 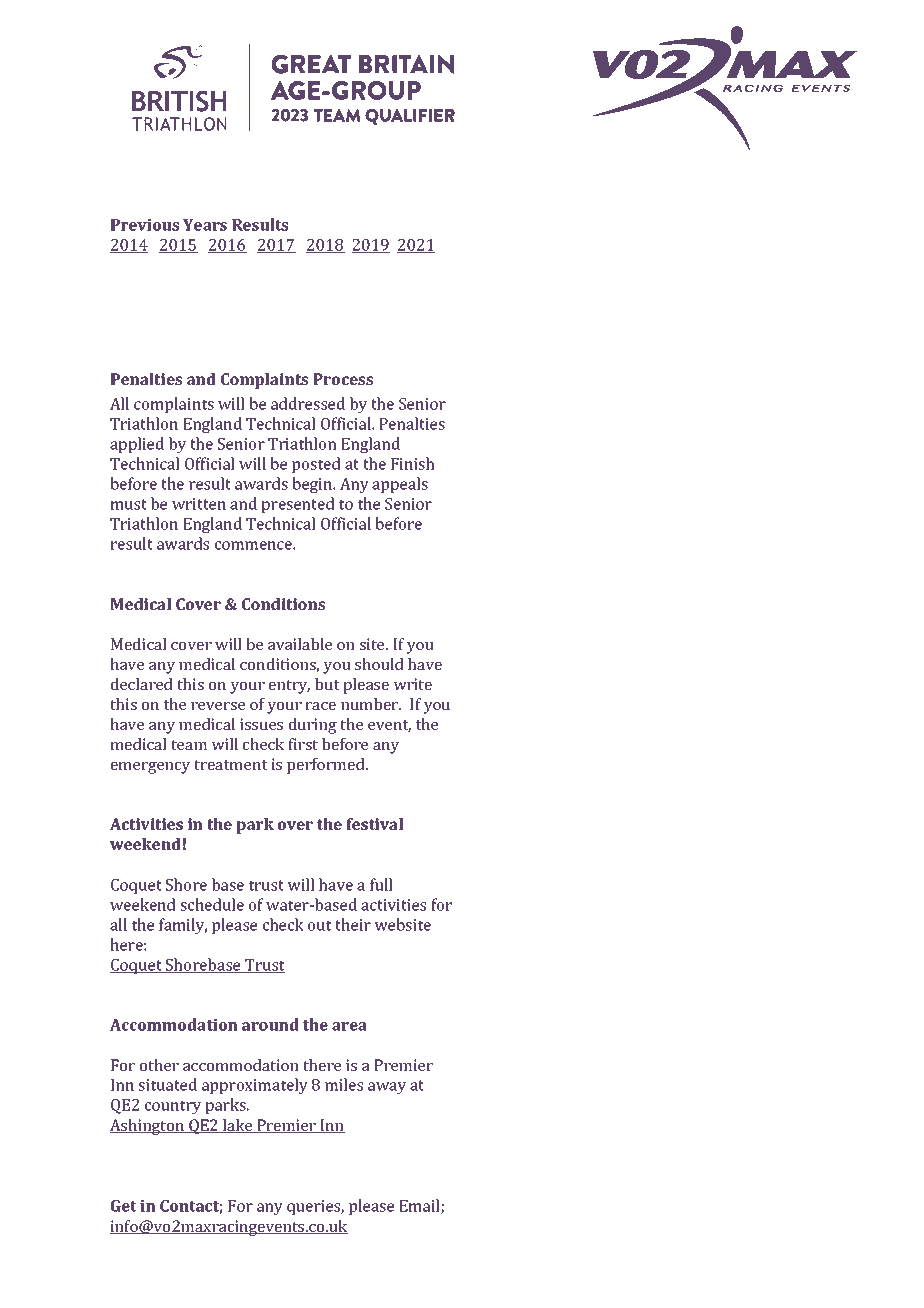 I want to click on lake, so click(x=238, y=1126).
